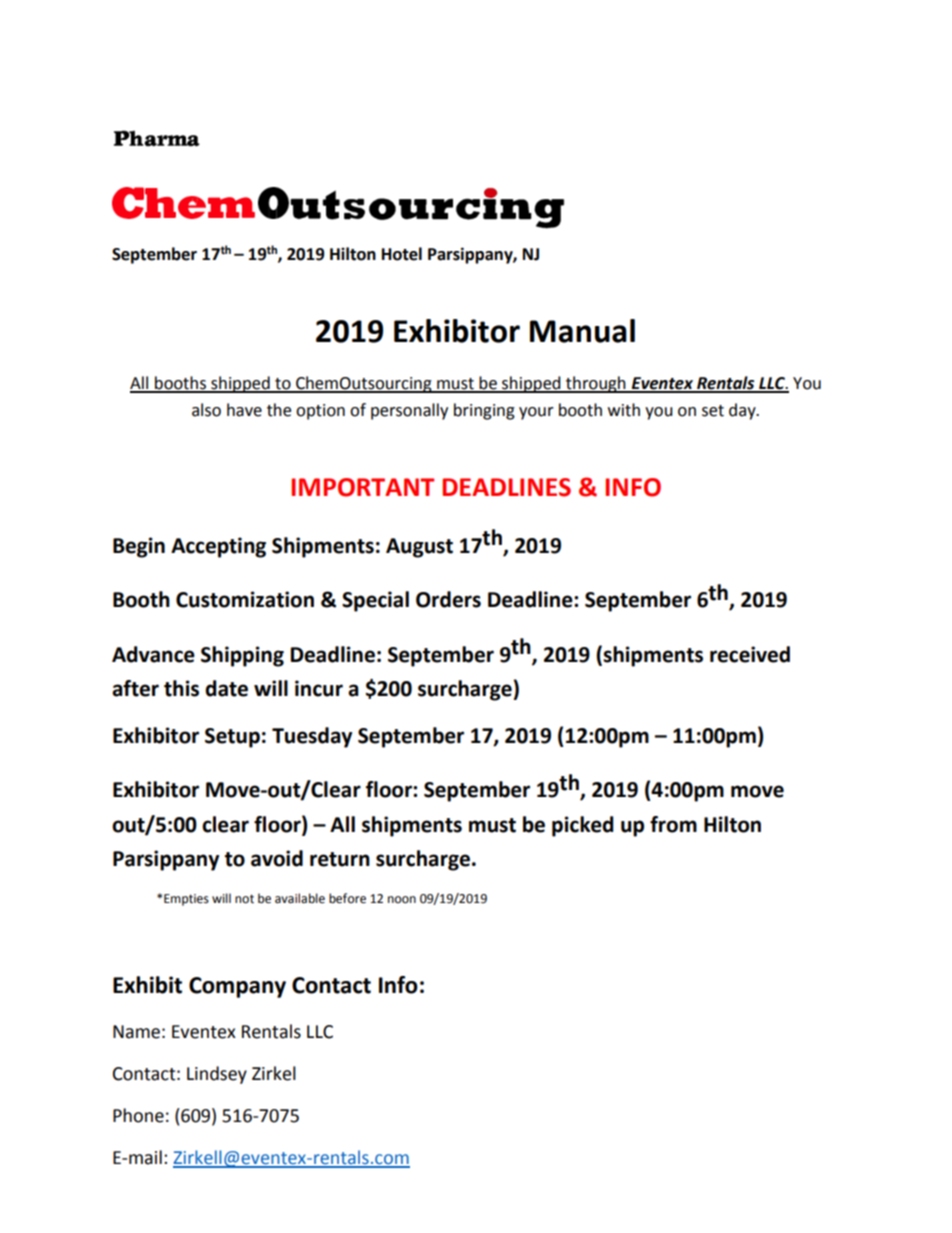 The image size is (952, 1233). Describe the element at coordinates (582, 331) in the screenshot. I see `Manual` at that location.
